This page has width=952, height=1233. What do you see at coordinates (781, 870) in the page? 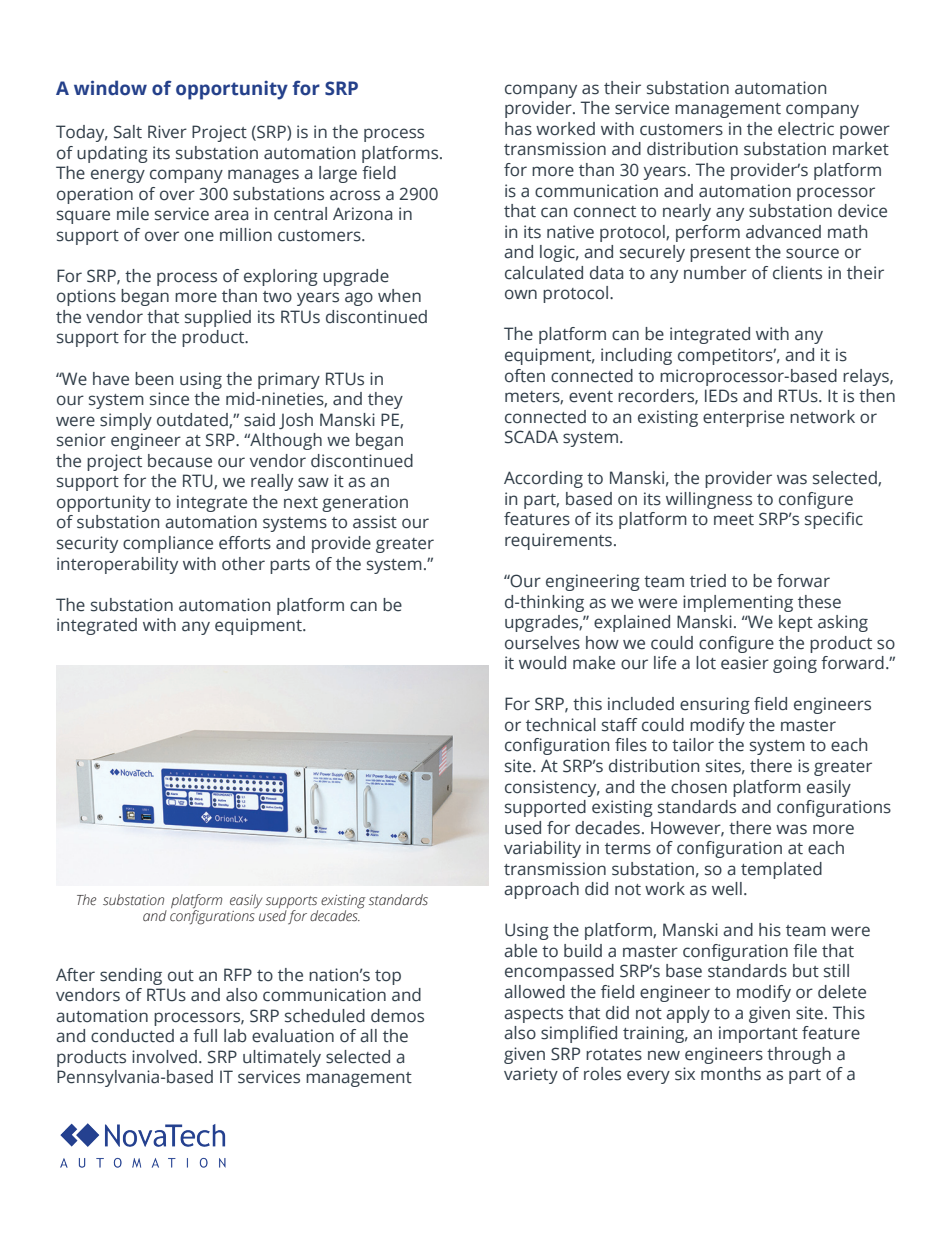
I see `templated` at bounding box center [781, 870].
